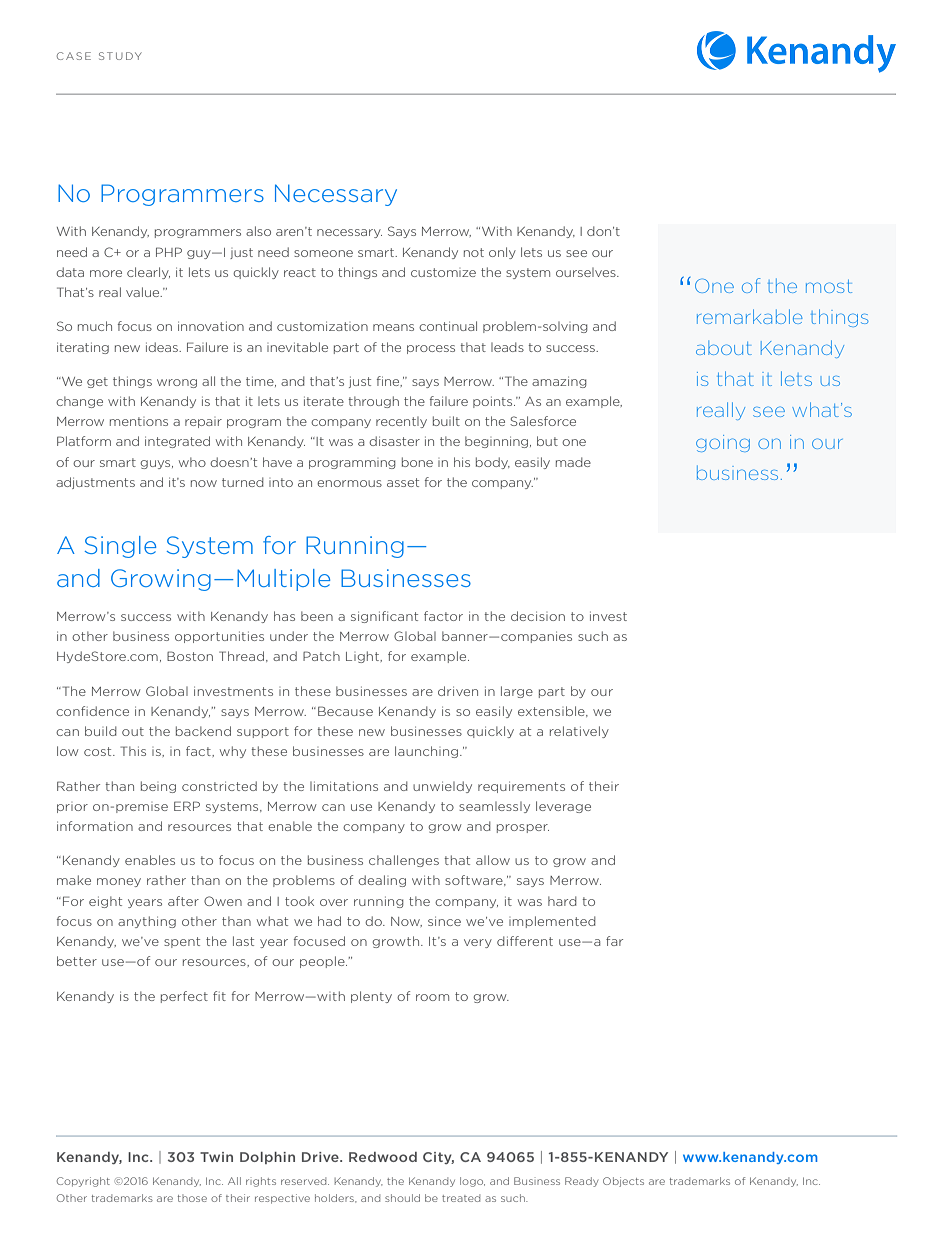 The height and width of the image is (1233, 952). What do you see at coordinates (190, 656) in the image?
I see `Boston` at bounding box center [190, 656].
